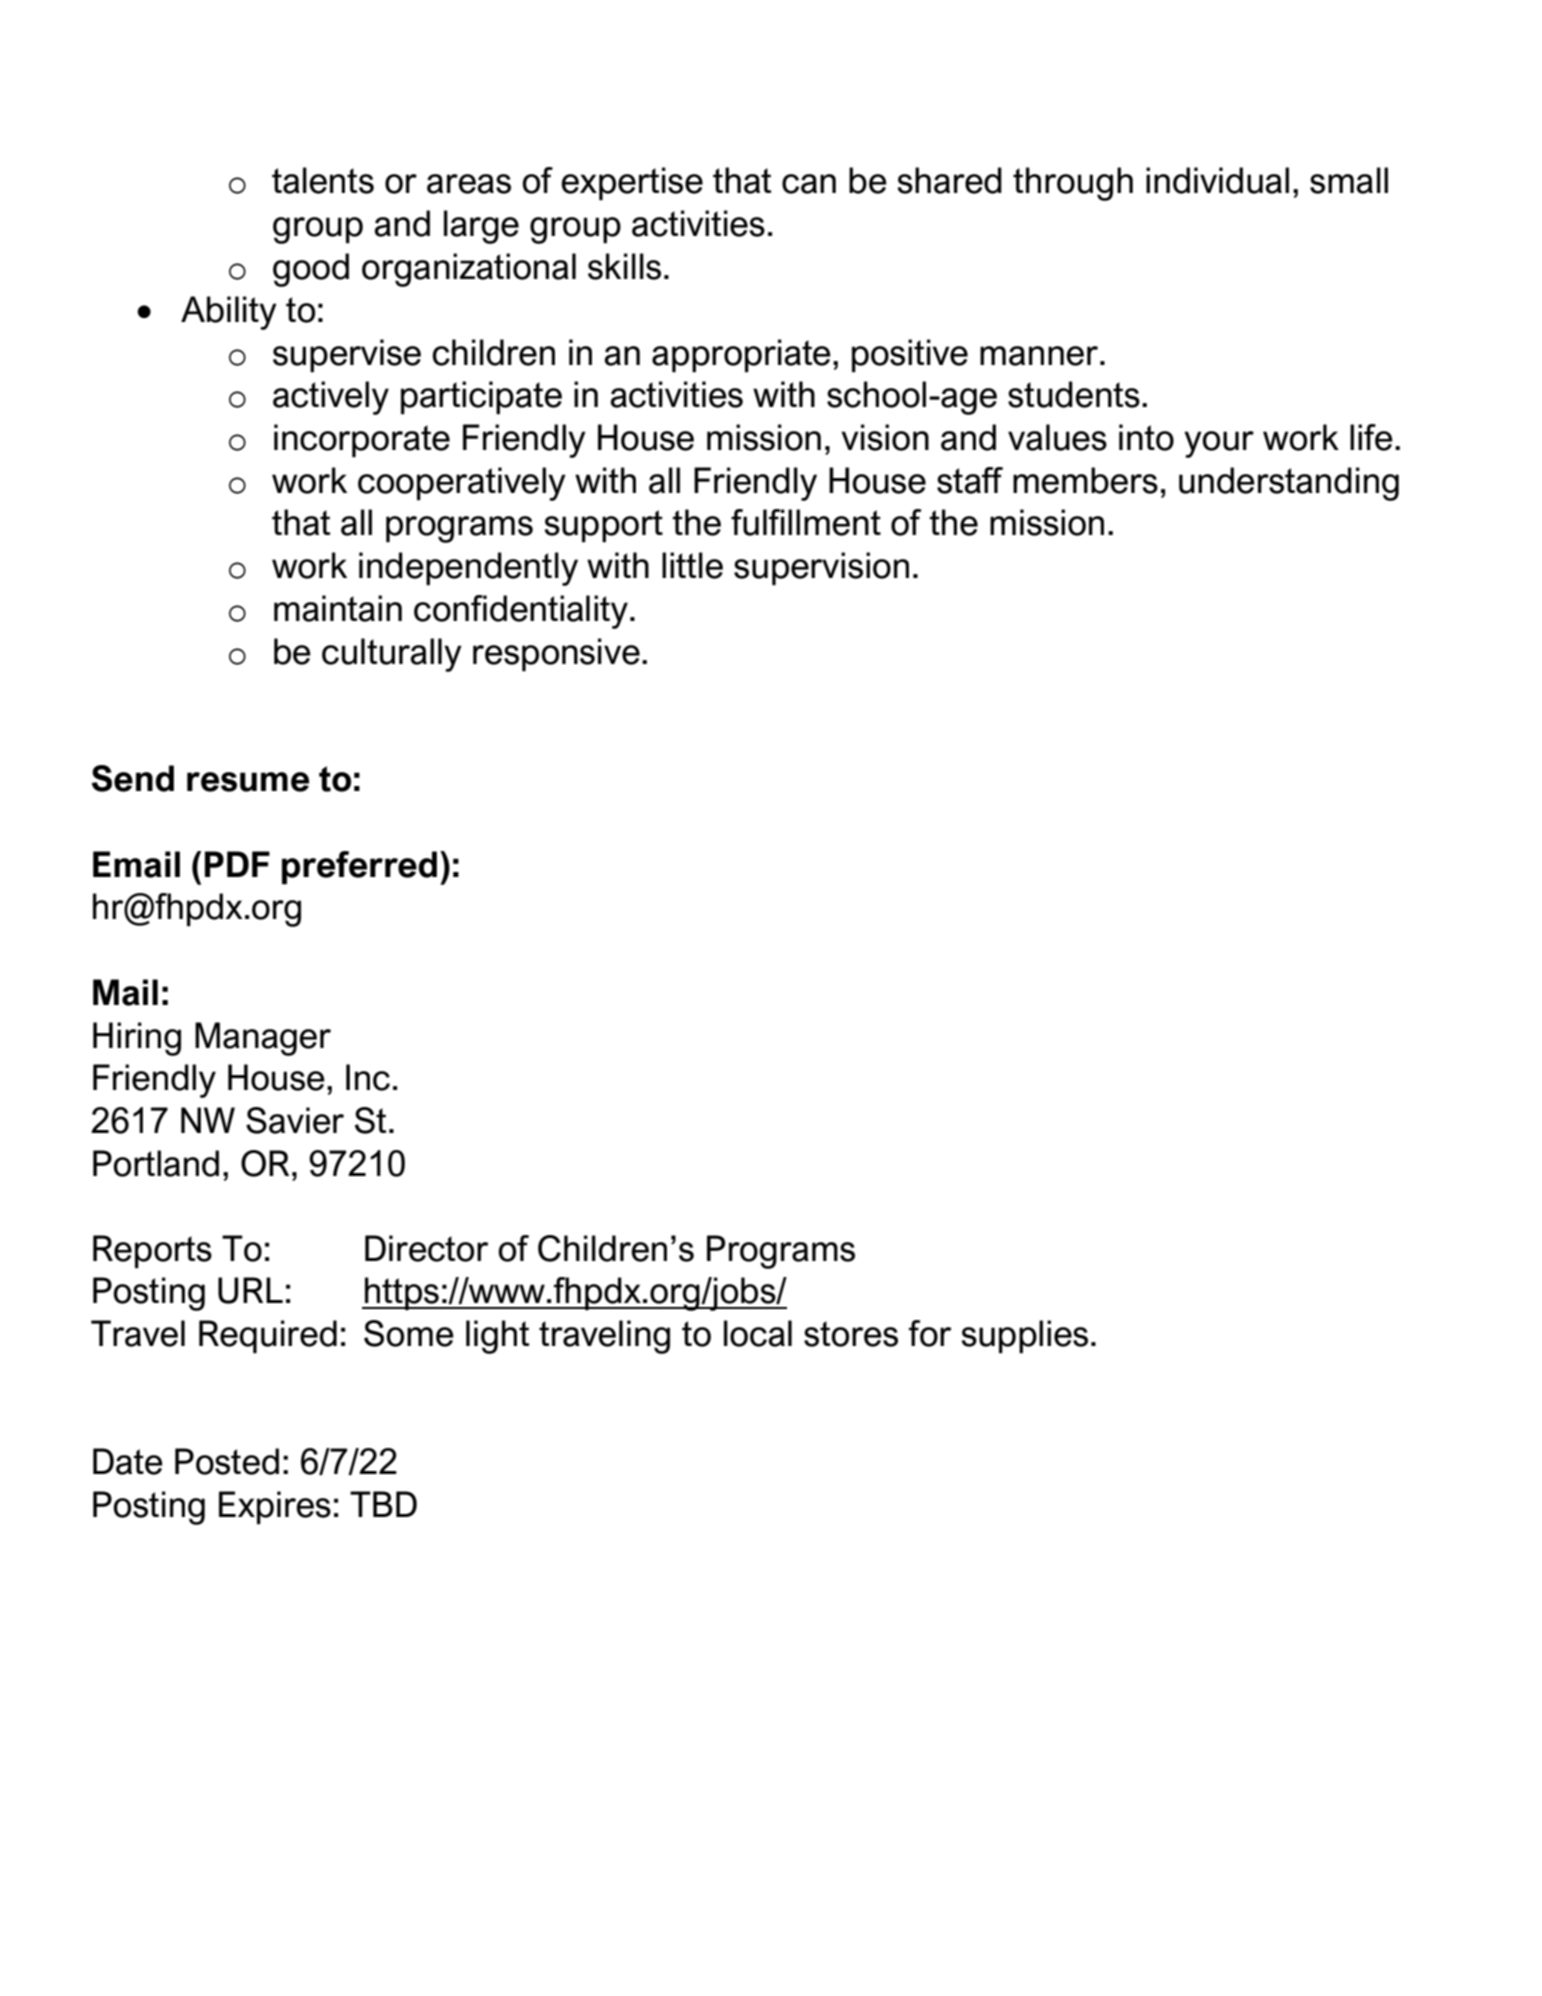 The height and width of the screenshot is (1996, 1542). What do you see at coordinates (338, 608) in the screenshot?
I see `maintain` at bounding box center [338, 608].
